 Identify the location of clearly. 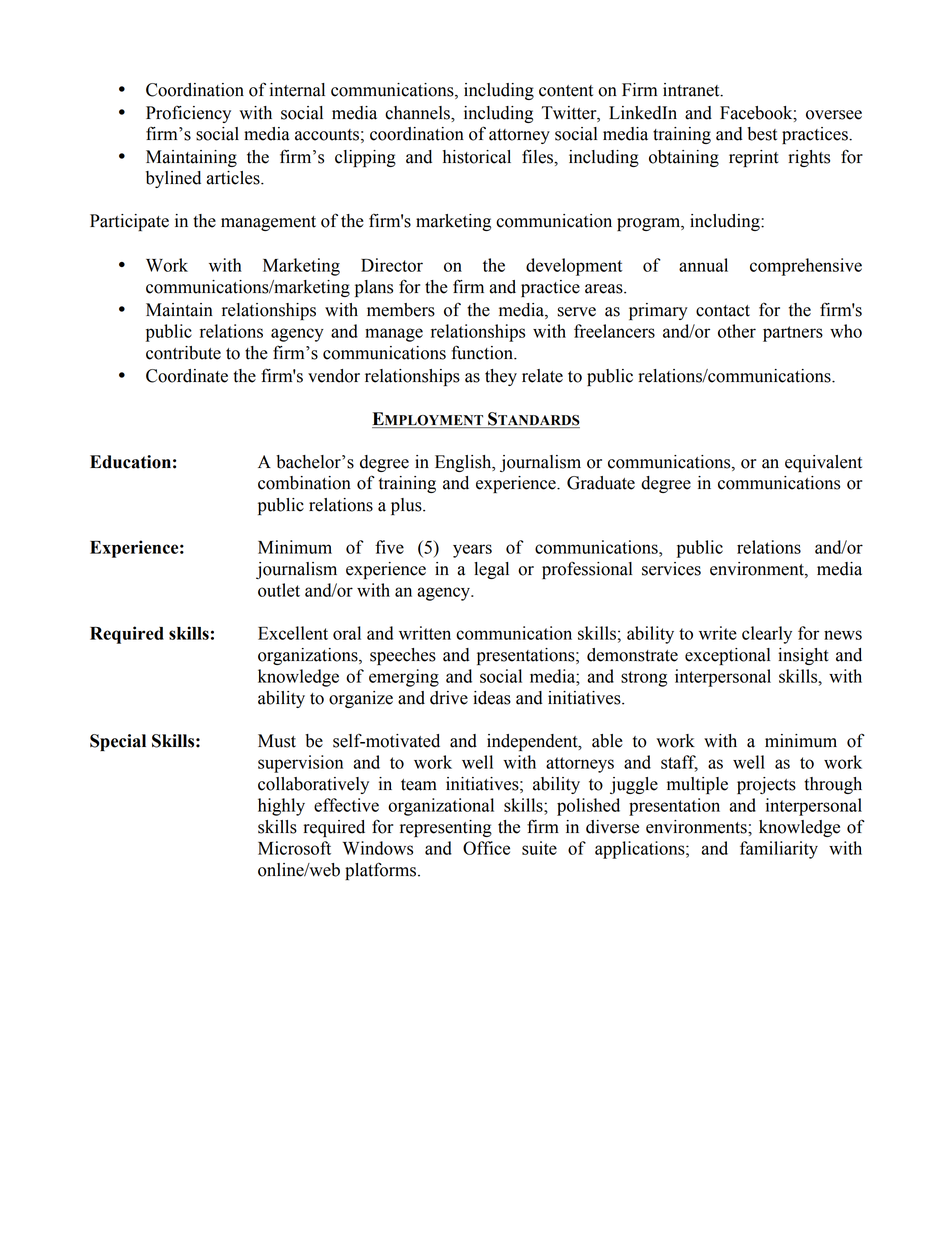
(767, 635).
